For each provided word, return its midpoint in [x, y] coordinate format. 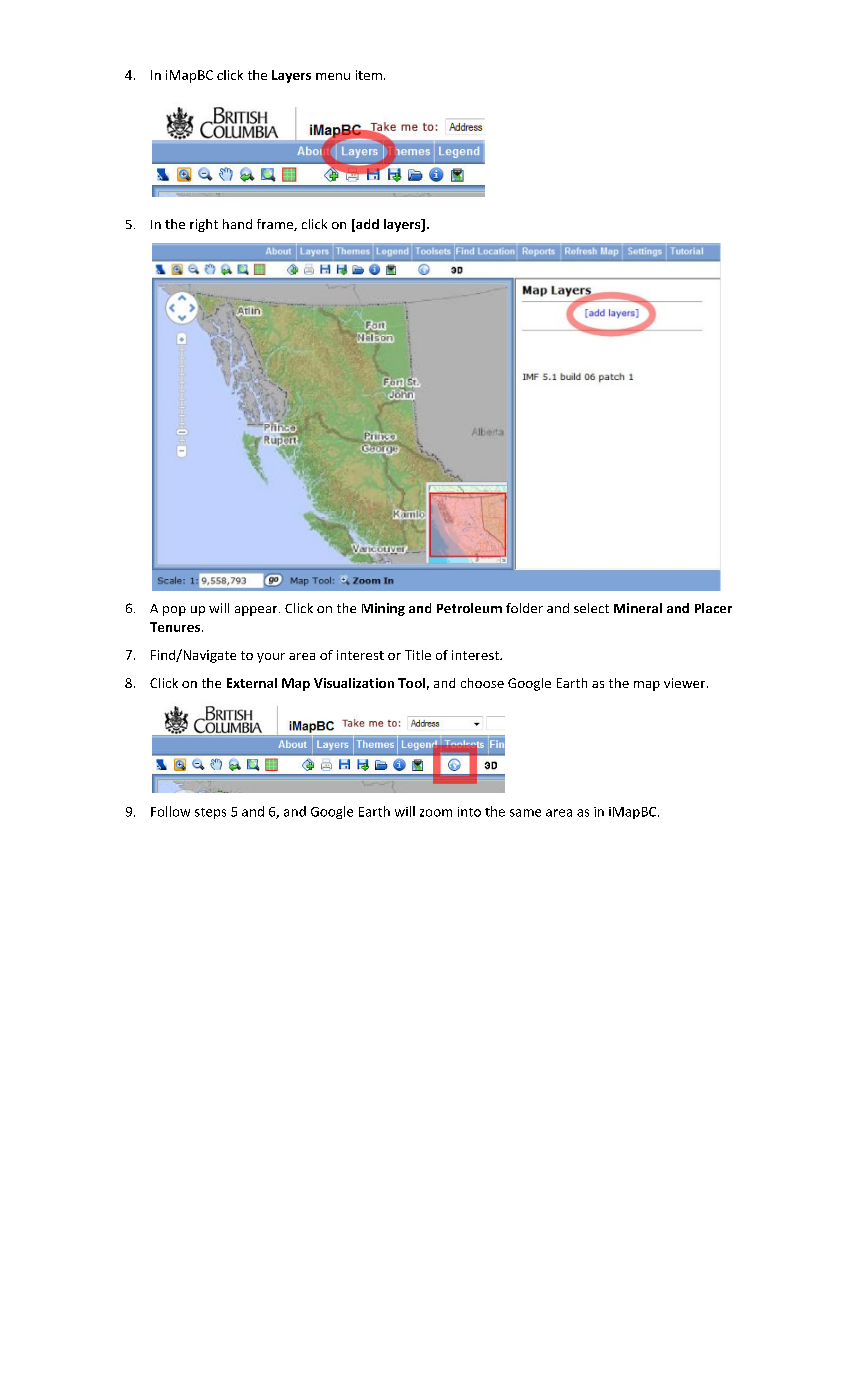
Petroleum [469, 608]
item [369, 75]
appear [257, 611]
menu [333, 76]
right [204, 225]
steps [210, 813]
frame [276, 225]
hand [237, 224]
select [591, 608]
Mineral [638, 608]
